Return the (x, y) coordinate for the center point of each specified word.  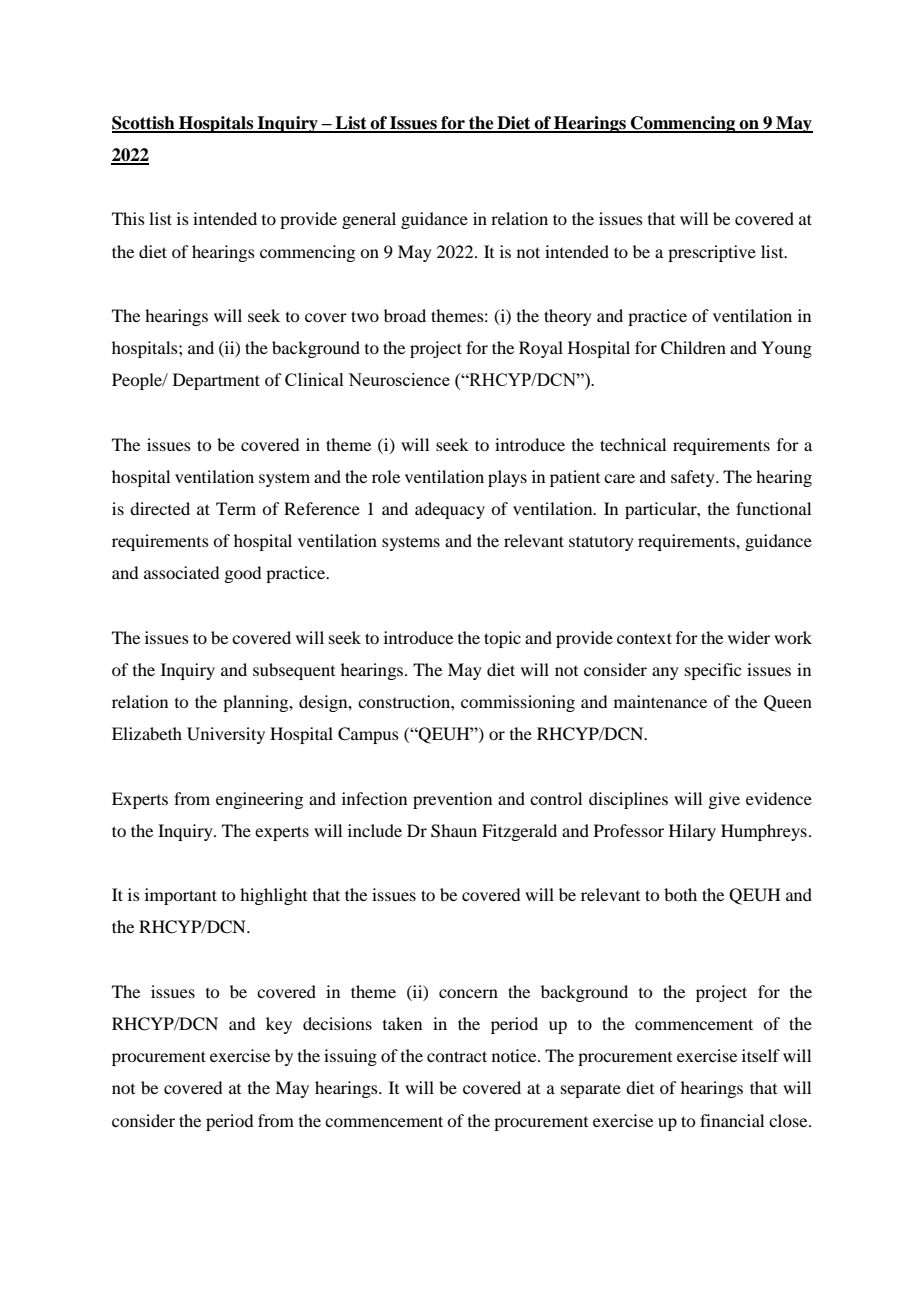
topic (502, 639)
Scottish (144, 124)
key (279, 1025)
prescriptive (712, 253)
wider (749, 637)
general (369, 220)
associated (181, 572)
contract (457, 1056)
